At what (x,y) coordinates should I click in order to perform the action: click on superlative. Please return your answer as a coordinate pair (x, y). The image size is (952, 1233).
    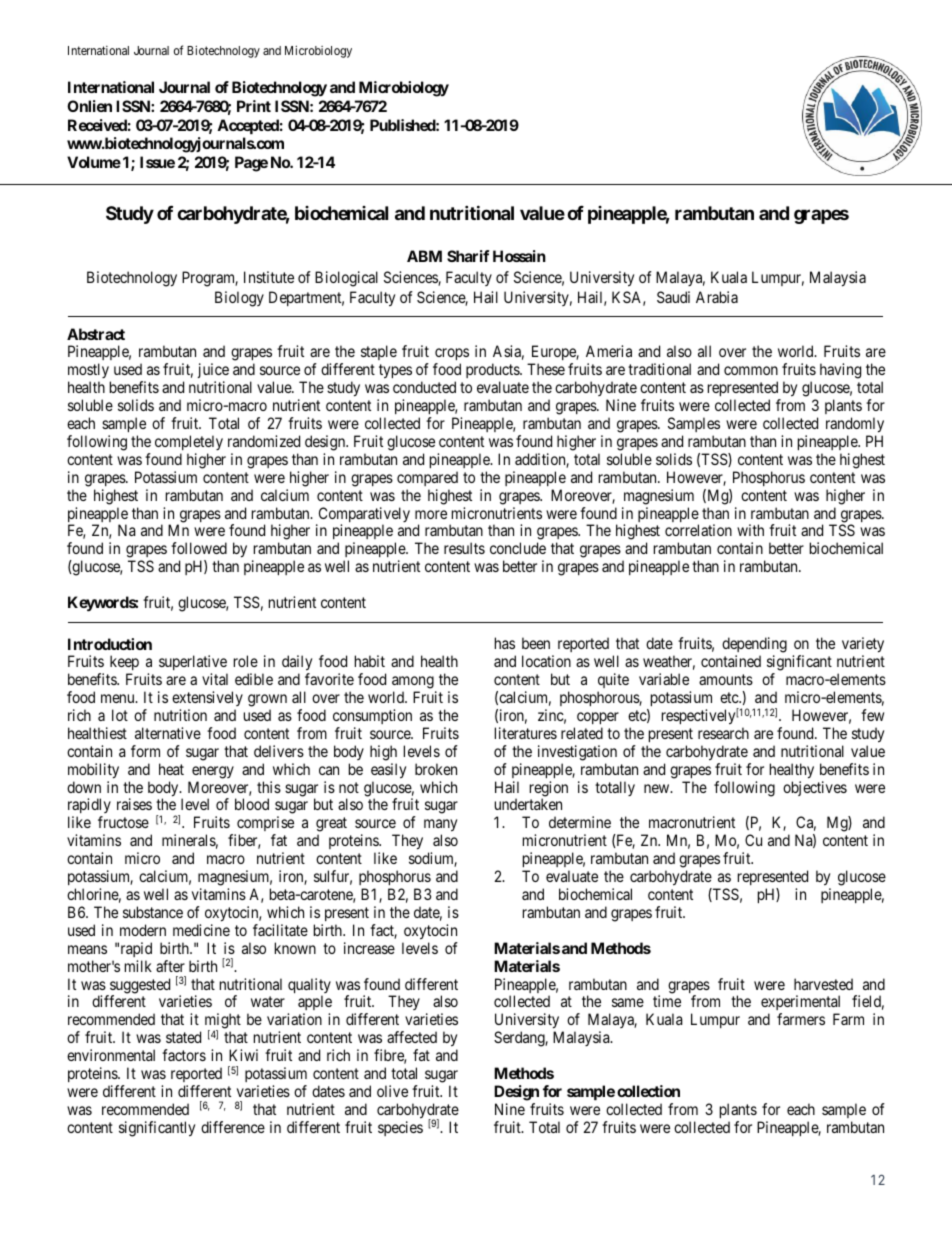
    Looking at the image, I should click on (193, 664).
